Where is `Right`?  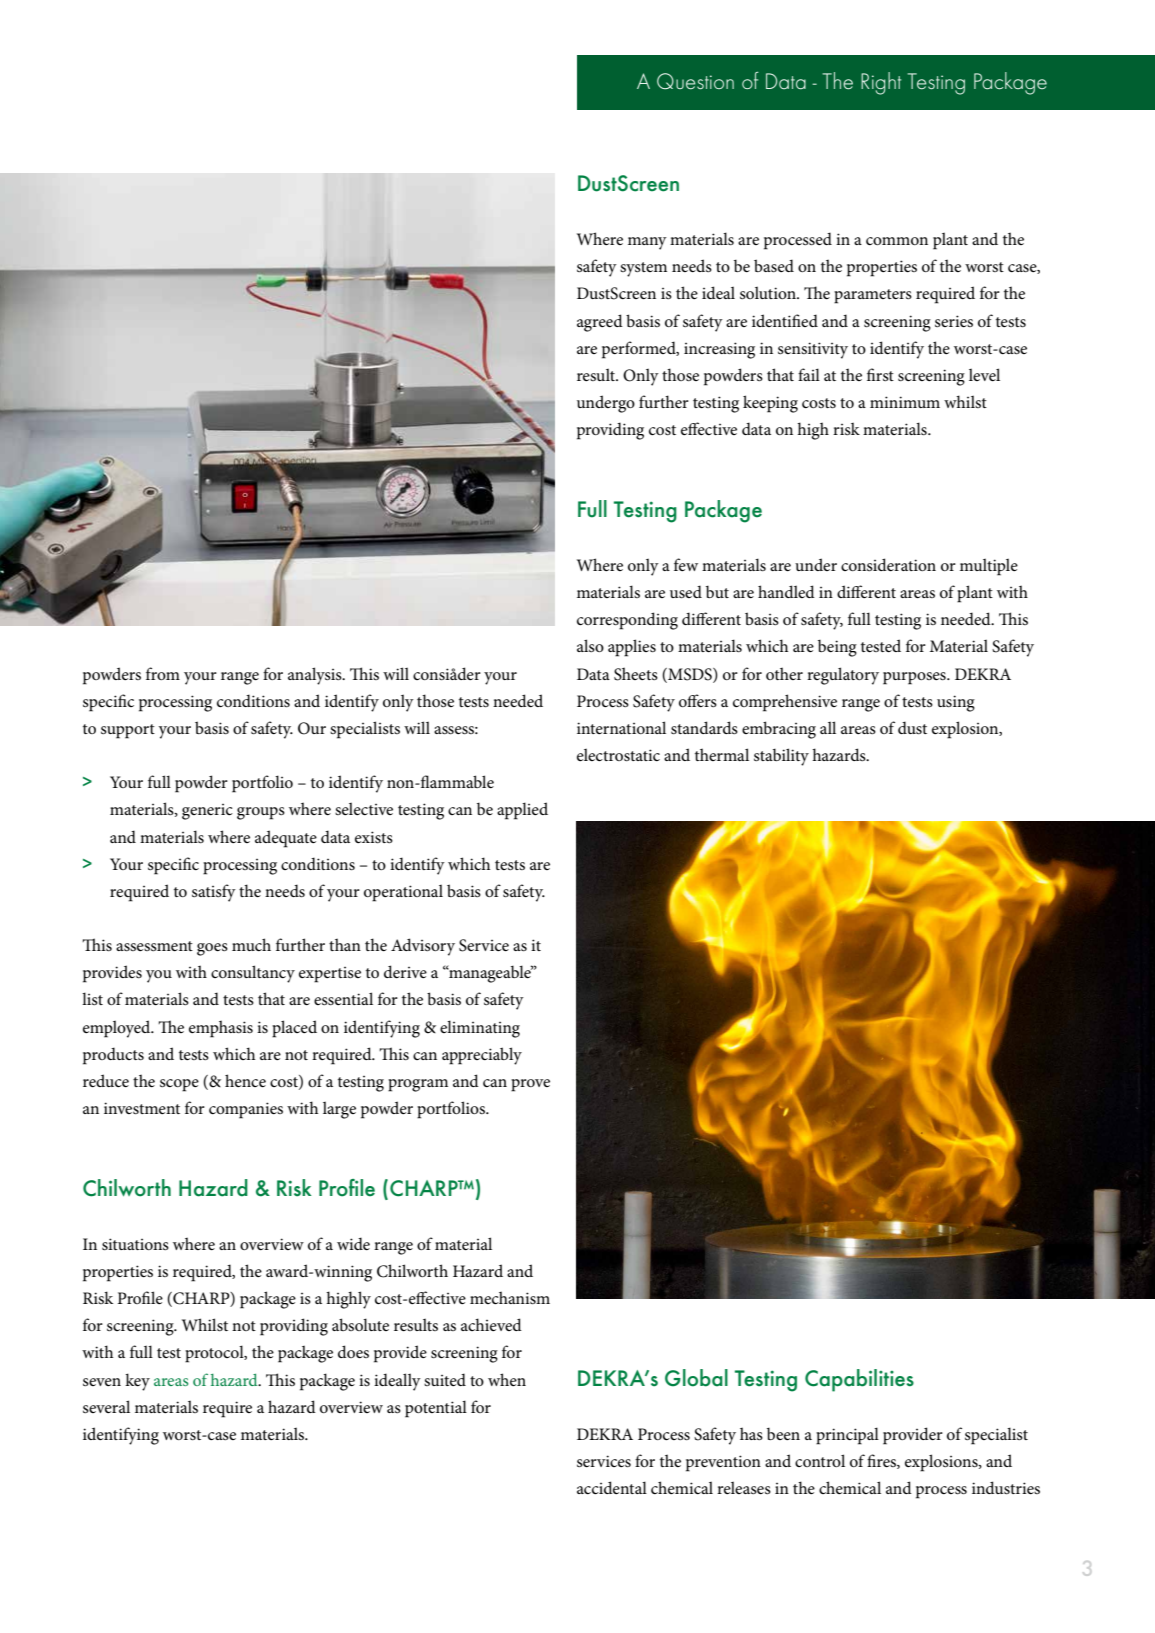
Right is located at coordinates (881, 83).
